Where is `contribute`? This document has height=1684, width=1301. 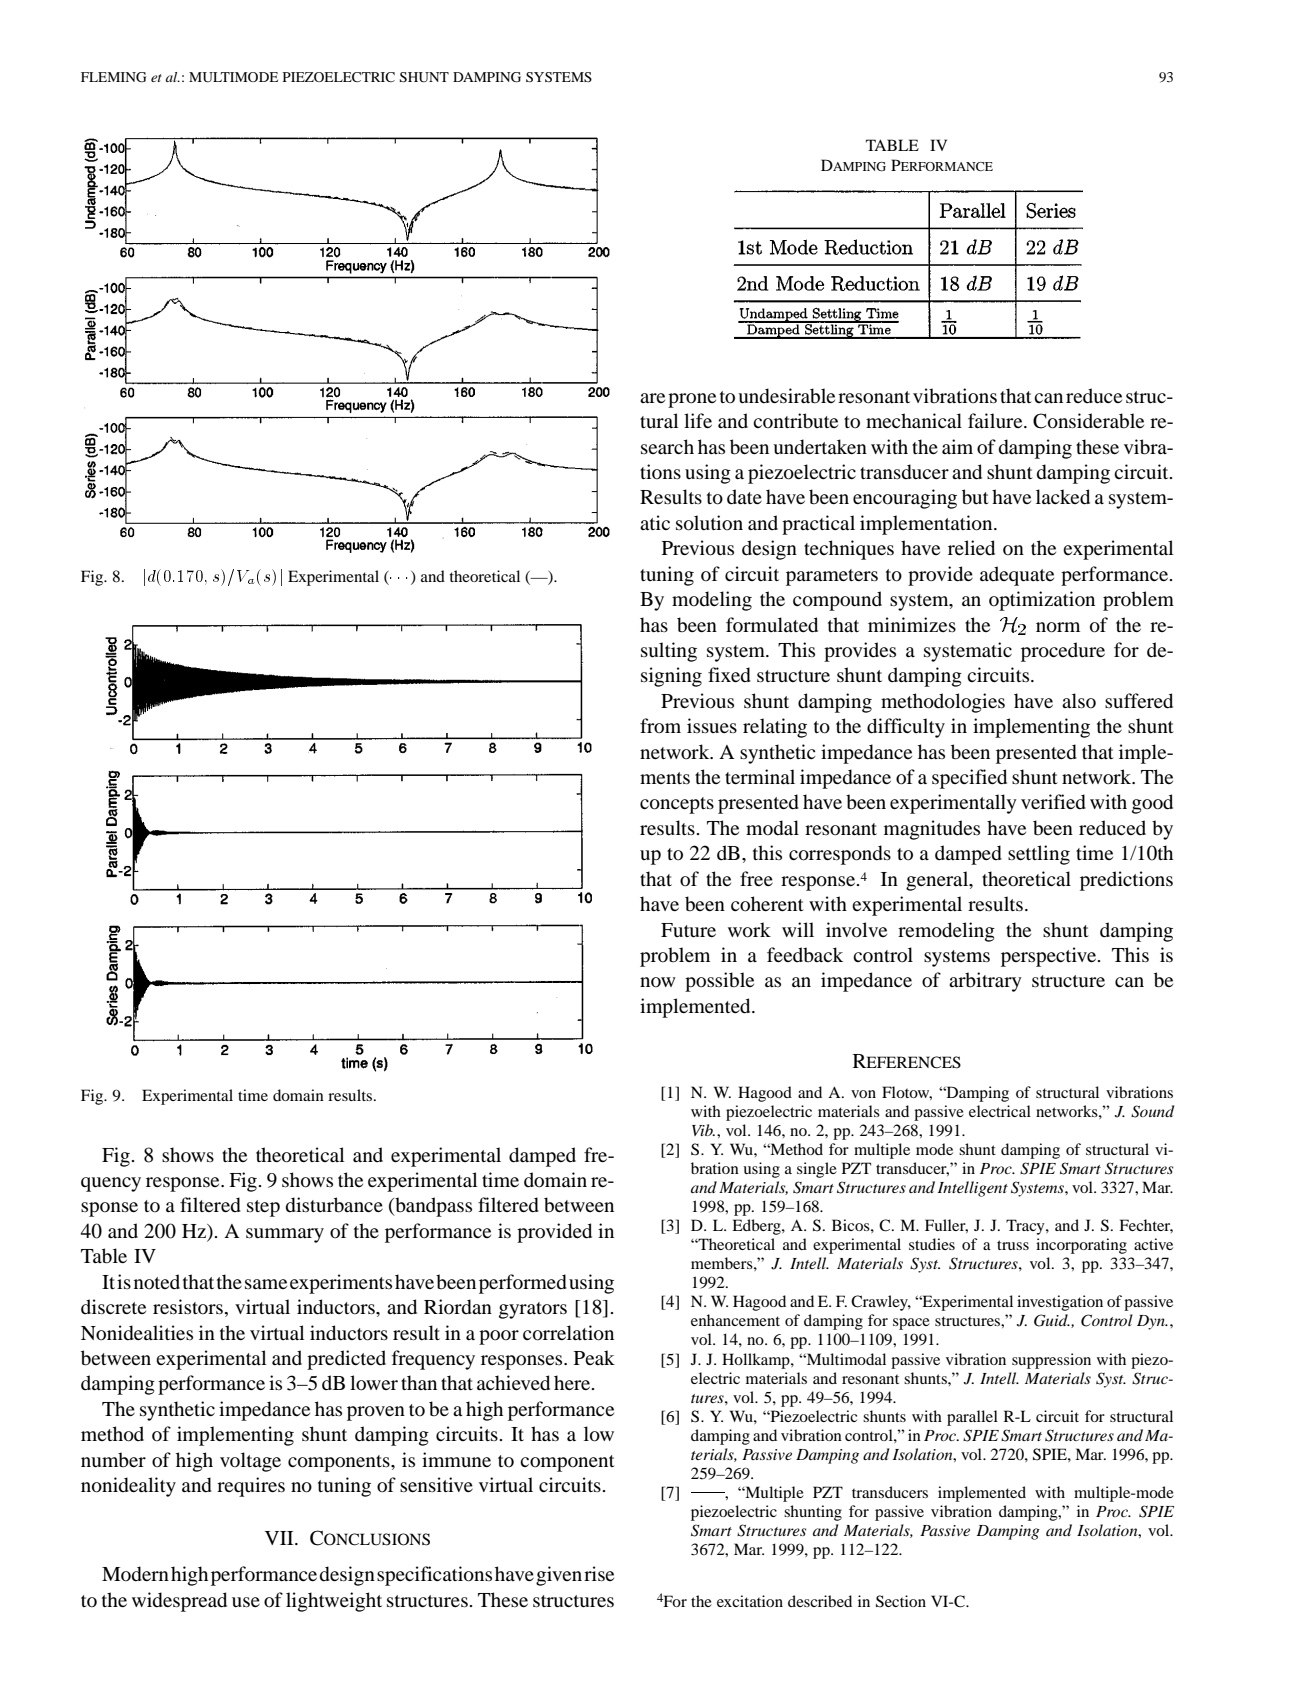 contribute is located at coordinates (795, 421).
